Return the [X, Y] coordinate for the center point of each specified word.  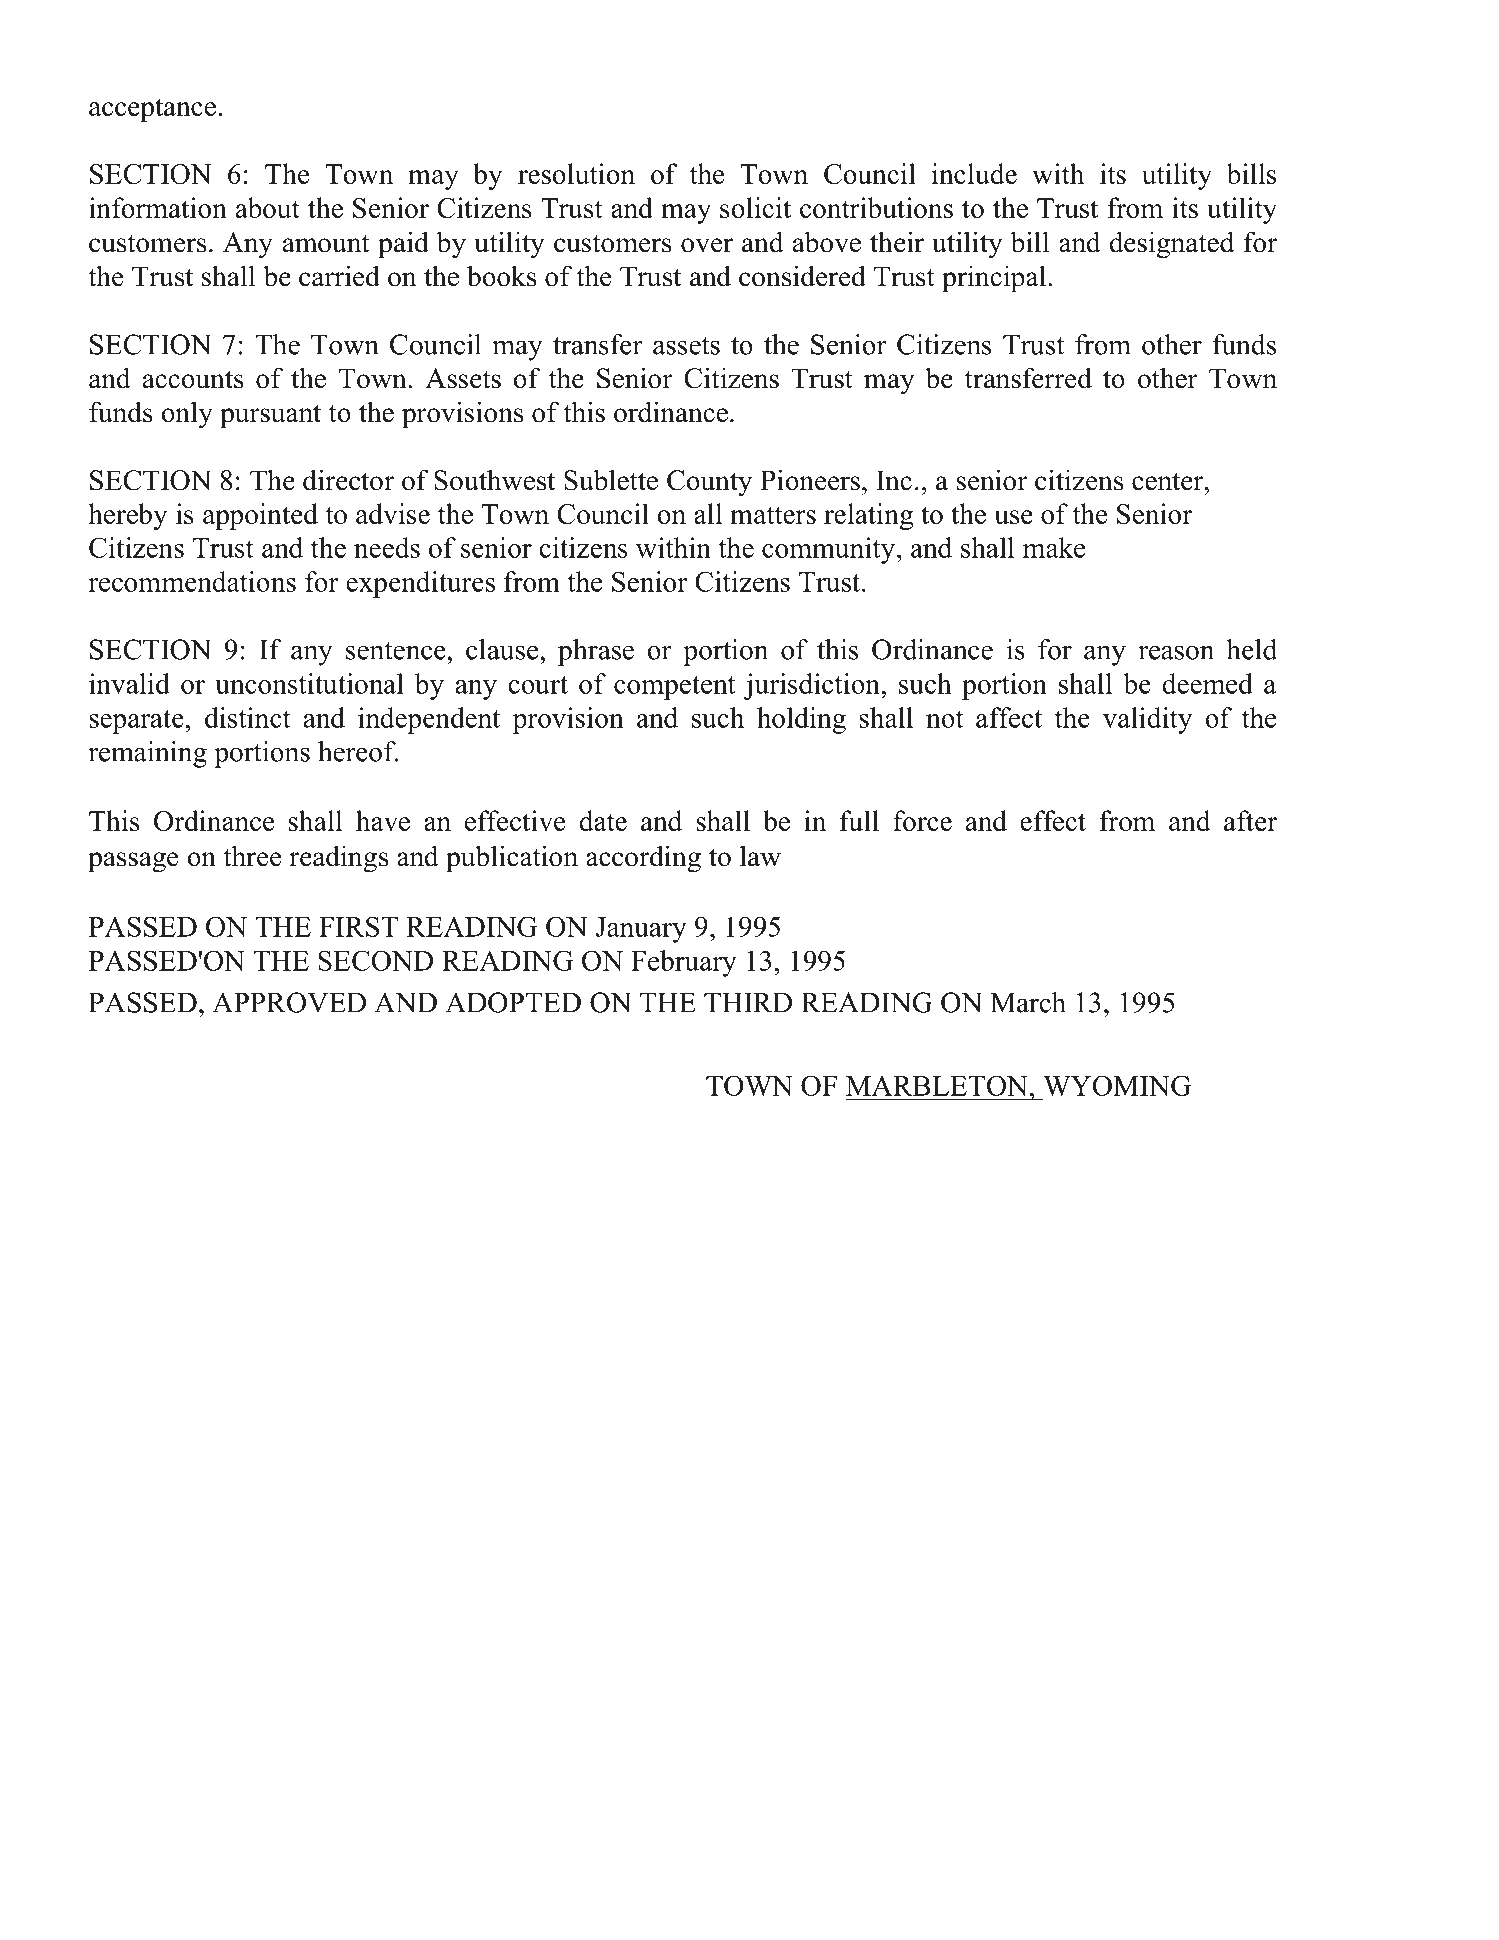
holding [801, 720]
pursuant [270, 416]
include [974, 173]
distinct [248, 717]
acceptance [152, 110]
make [1054, 547]
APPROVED [289, 1002]
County [709, 483]
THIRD [748, 1003]
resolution [576, 173]
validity [1147, 720]
